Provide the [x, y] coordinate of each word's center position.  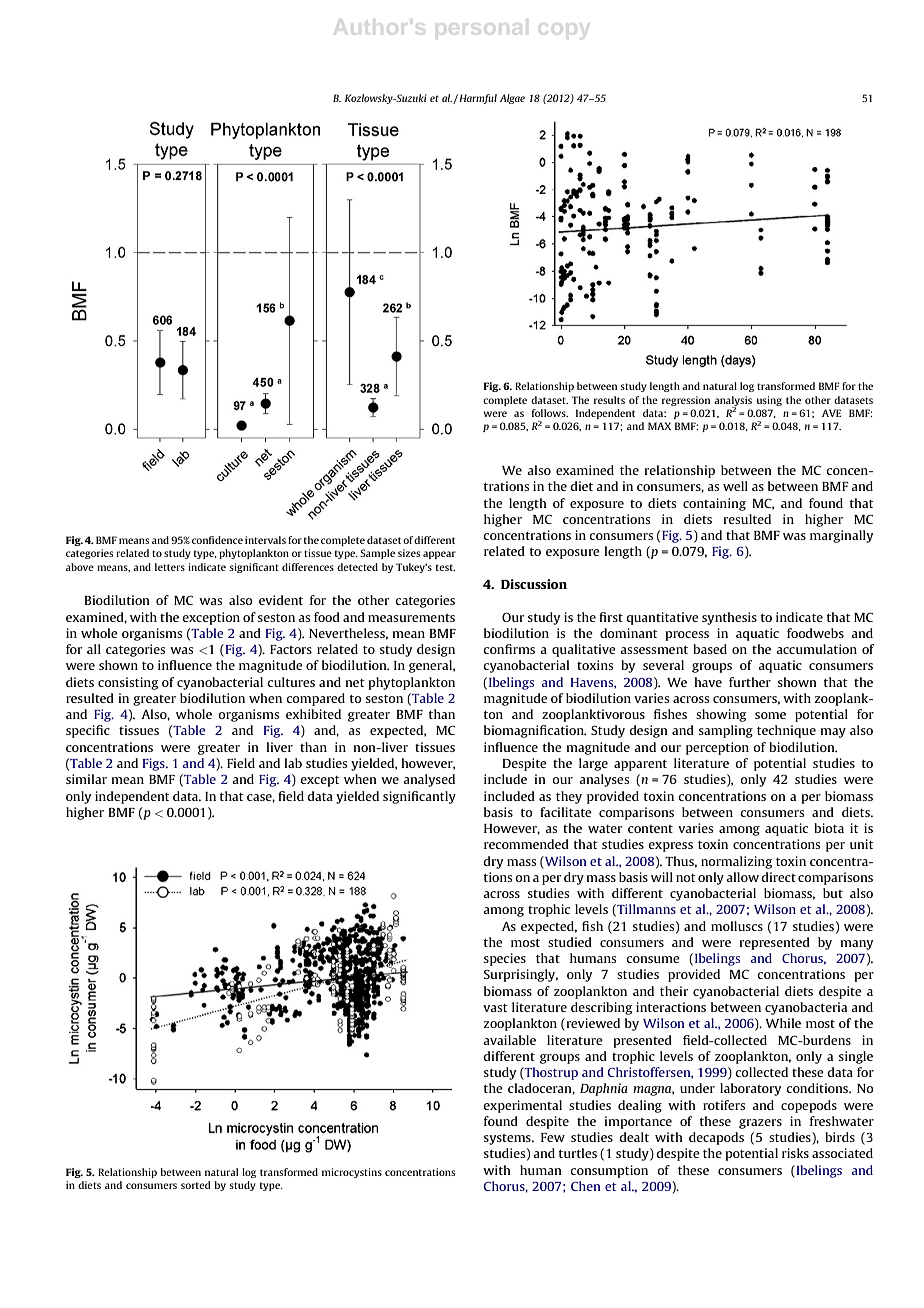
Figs [155, 764]
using [769, 401]
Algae [512, 99]
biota [829, 828]
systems [508, 1139]
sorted [196, 1185]
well [735, 486]
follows [550, 413]
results [609, 400]
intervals [265, 540]
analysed [429, 780]
